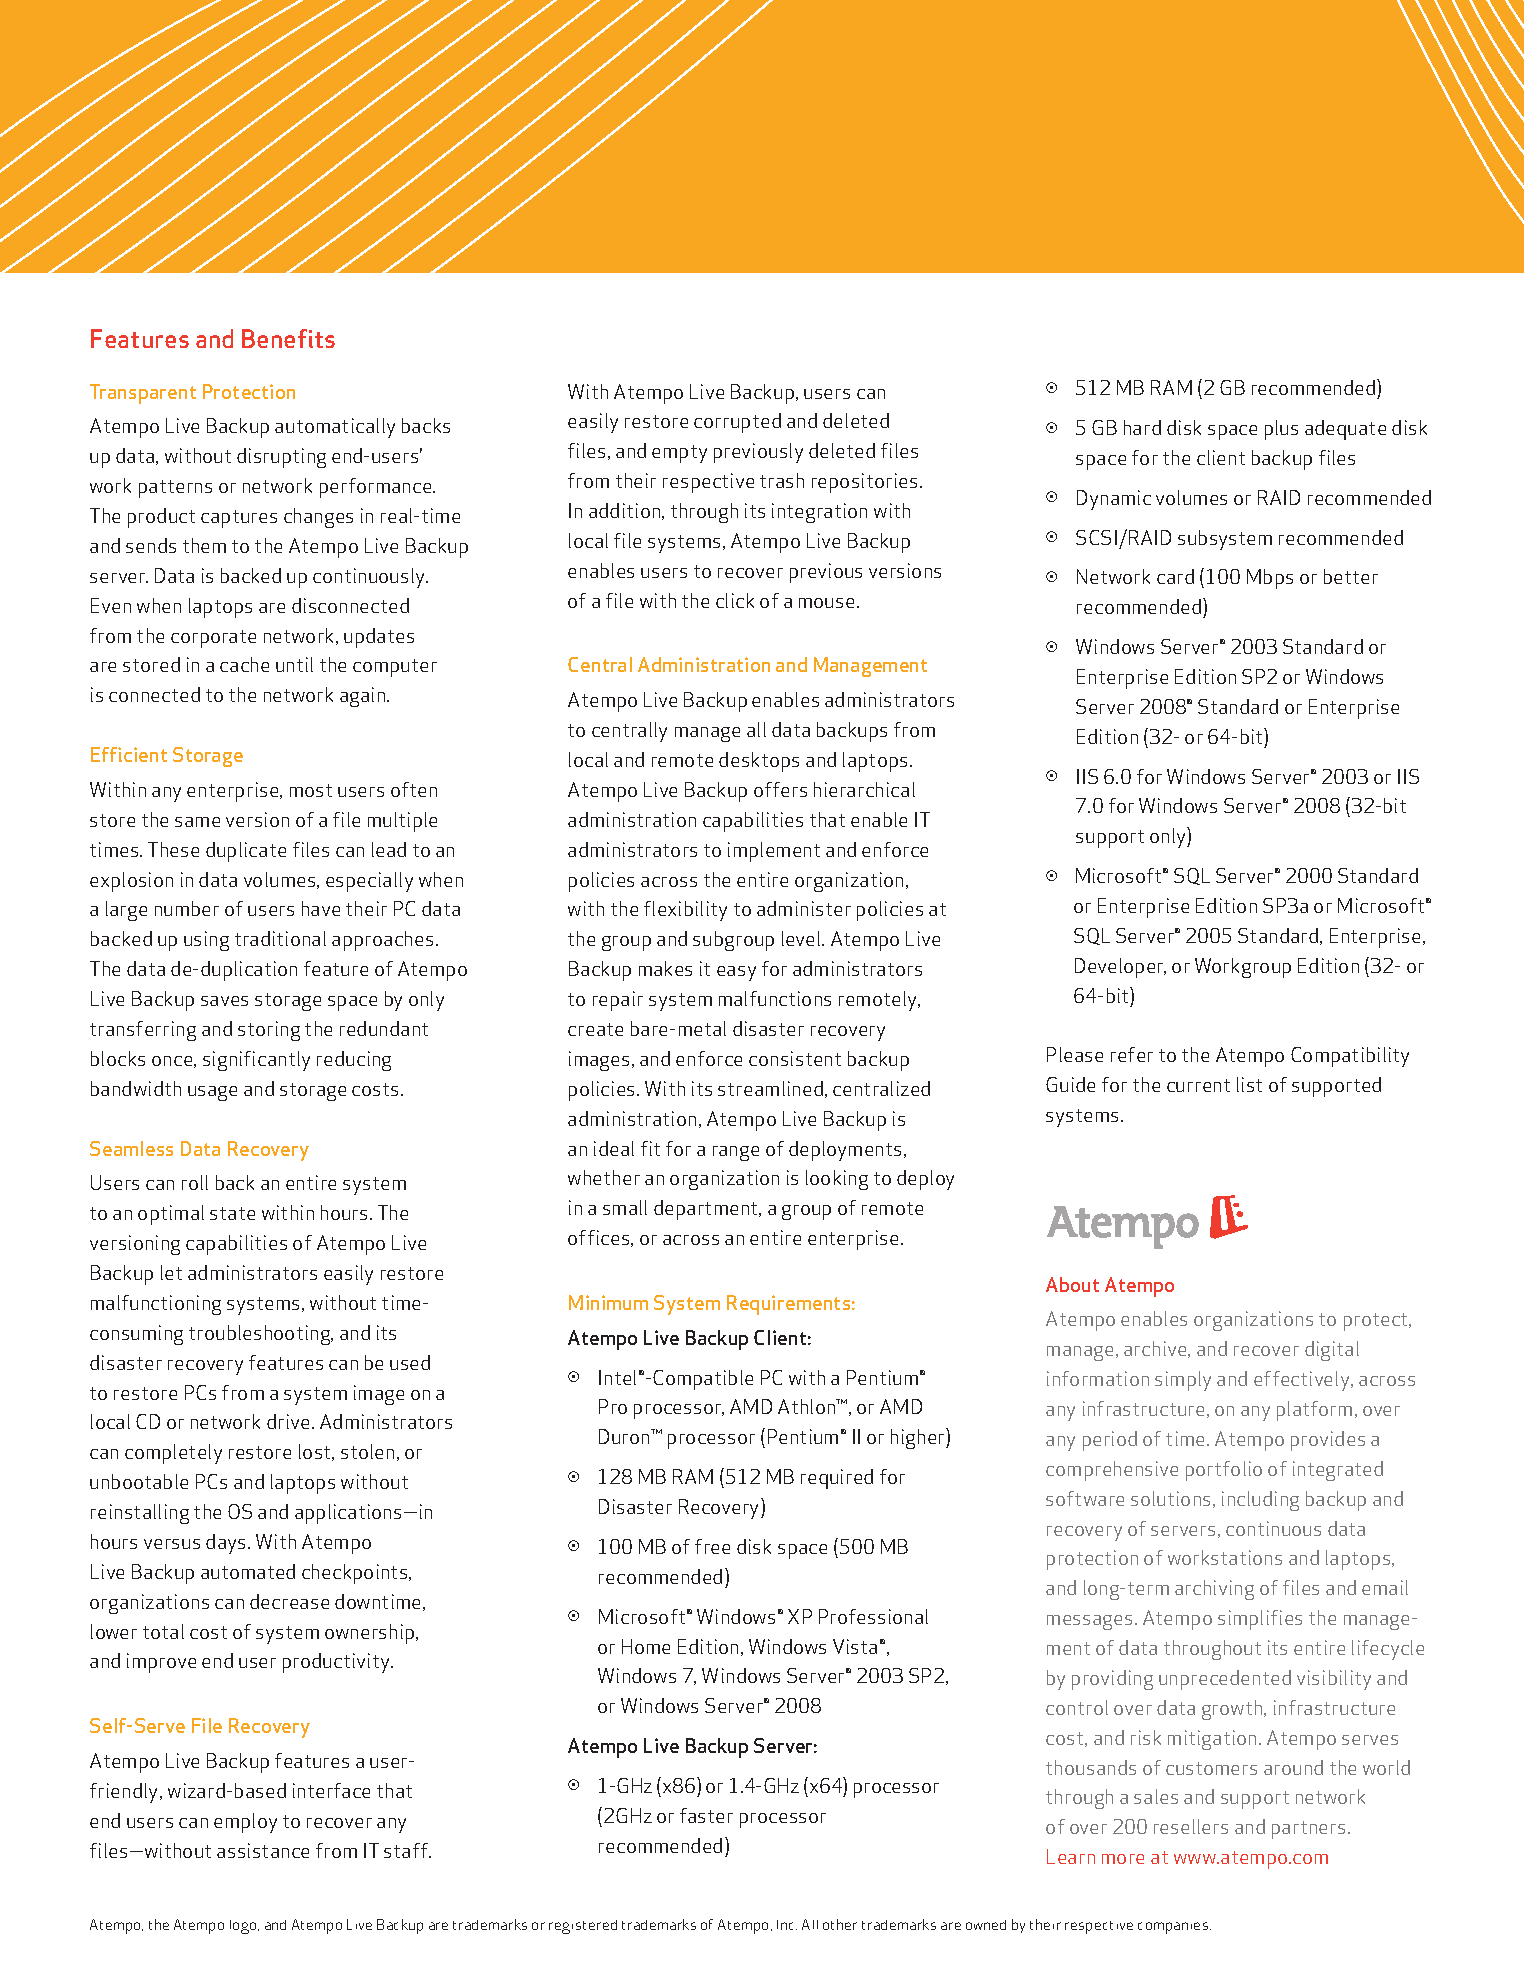  Describe the element at coordinates (263, 1850) in the document. I see `assistance` at that location.
